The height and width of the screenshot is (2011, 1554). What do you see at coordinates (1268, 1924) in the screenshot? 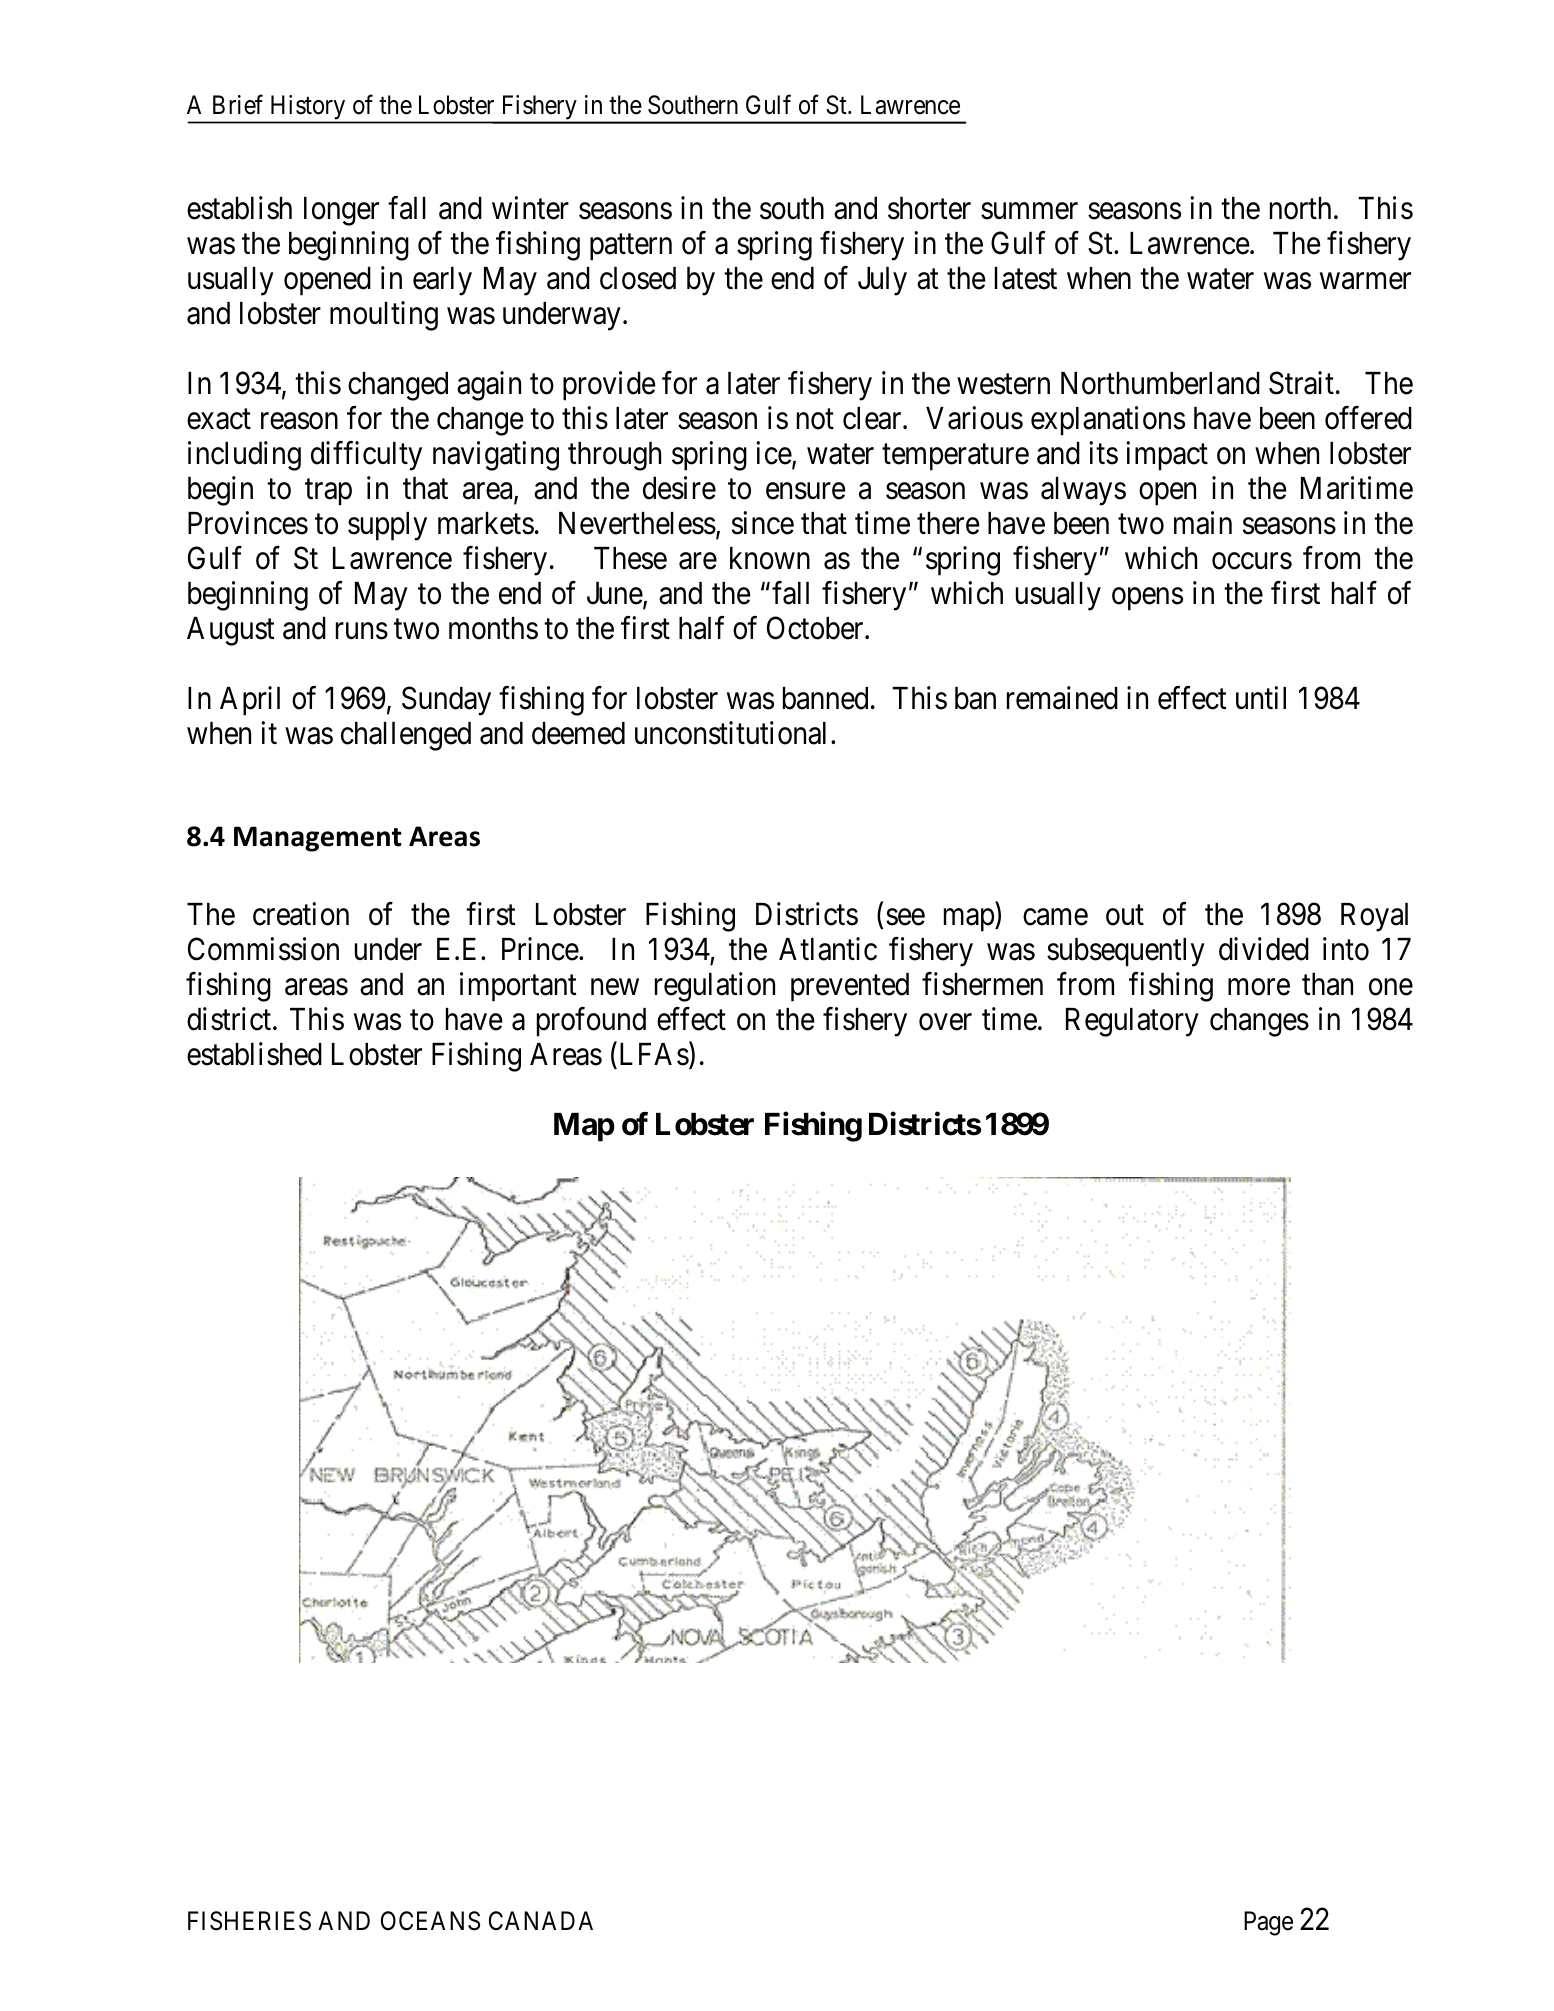
I see `Page` at bounding box center [1268, 1924].
